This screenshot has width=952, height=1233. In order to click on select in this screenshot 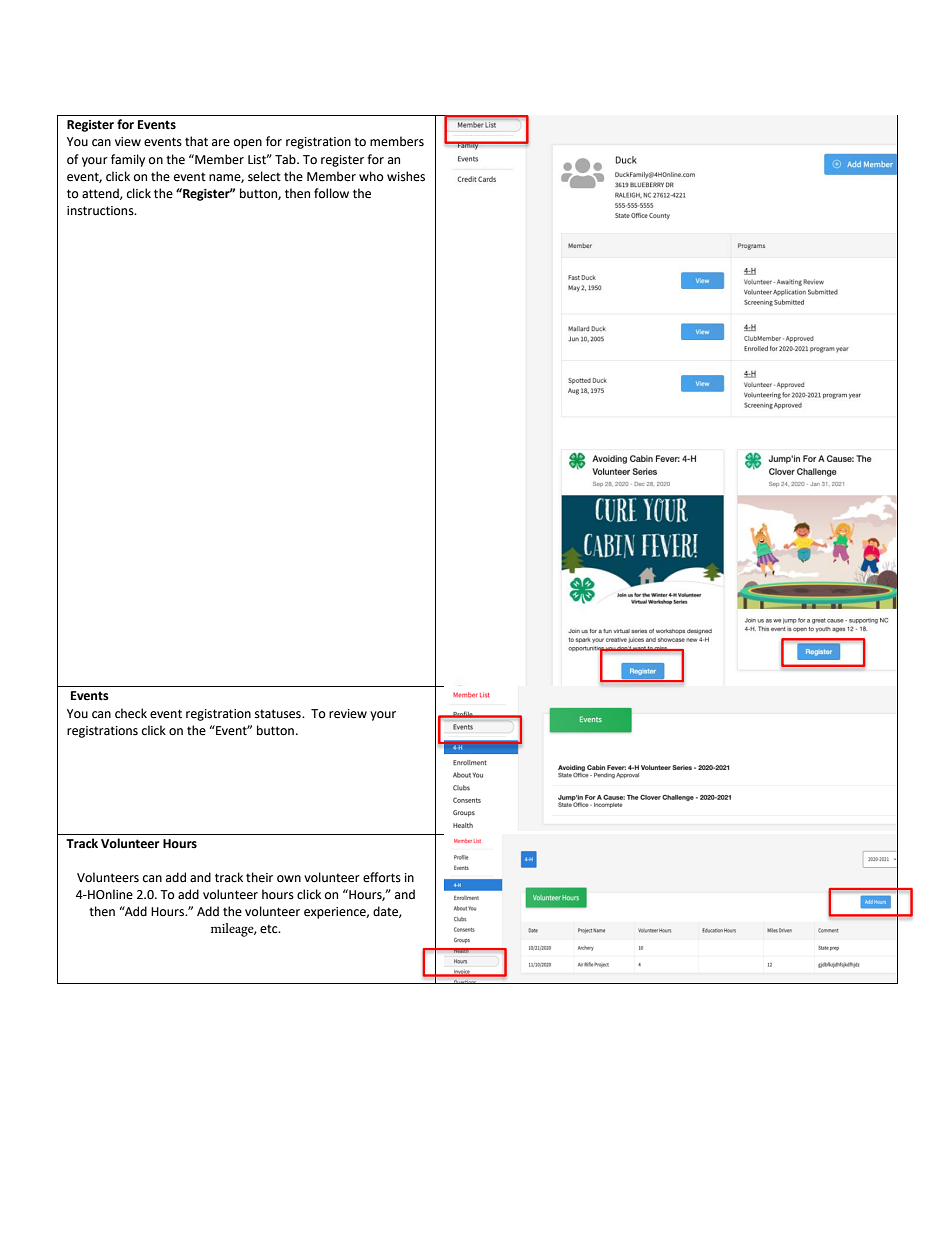, I will do `click(264, 176)`.
